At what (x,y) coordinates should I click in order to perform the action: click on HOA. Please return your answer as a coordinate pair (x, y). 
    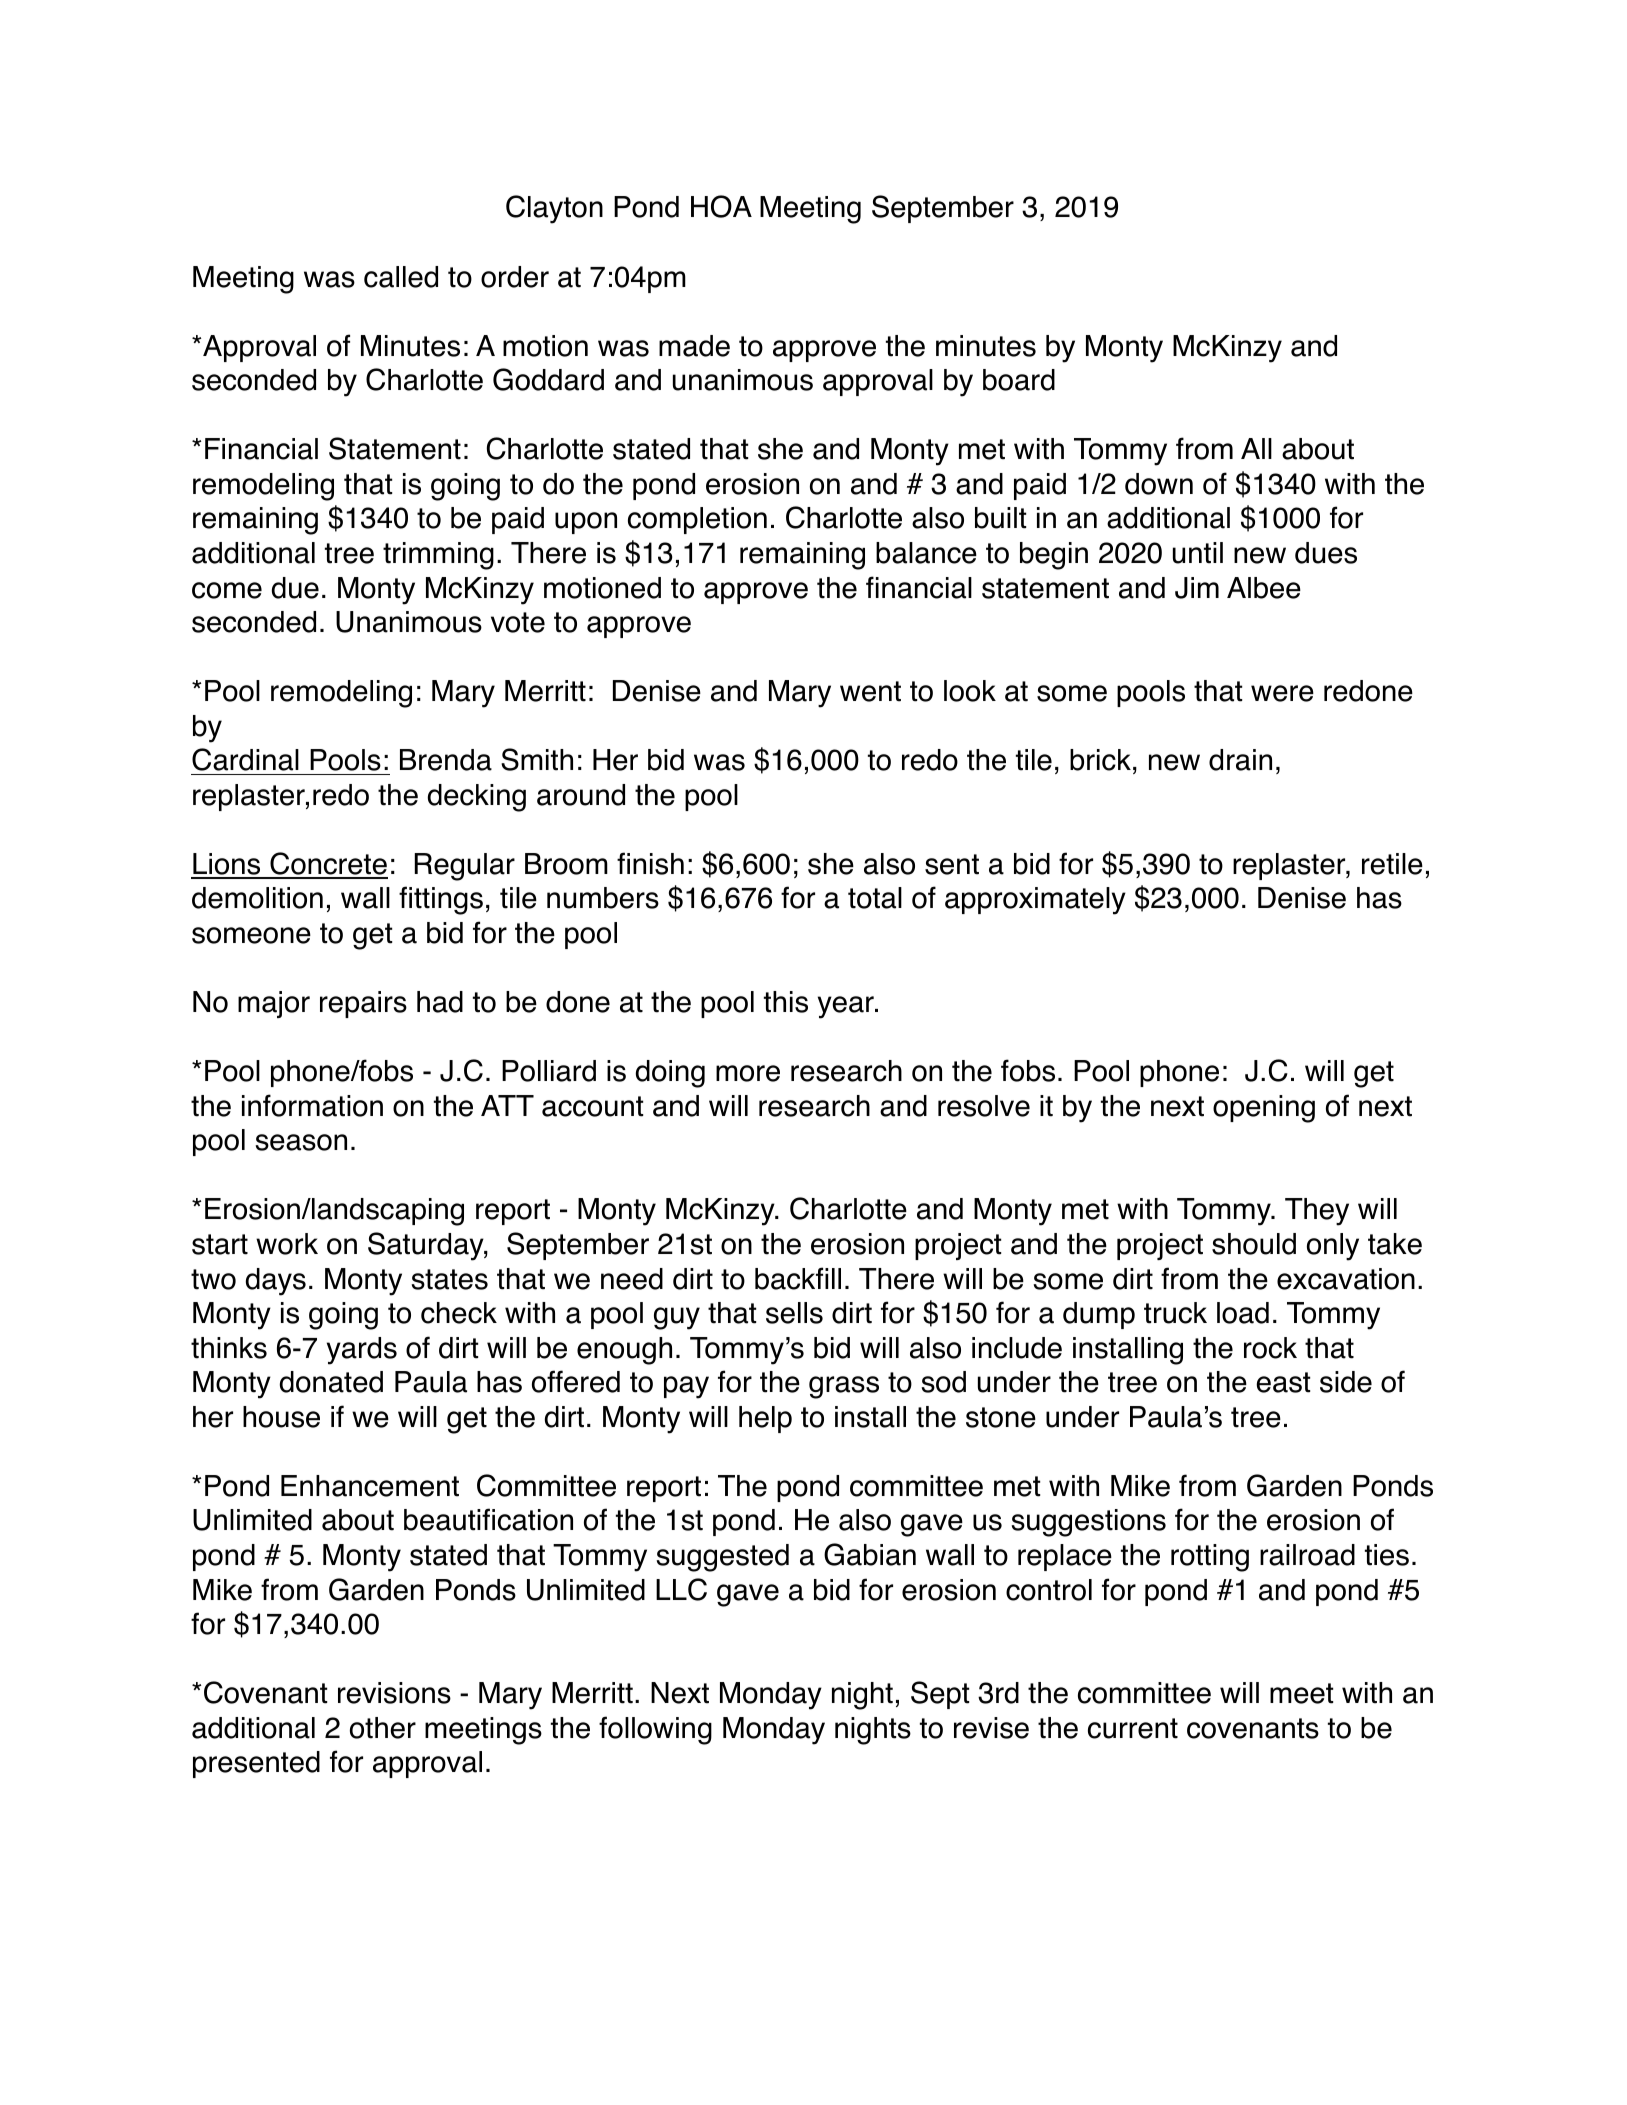
    Looking at the image, I should click on (721, 206).
